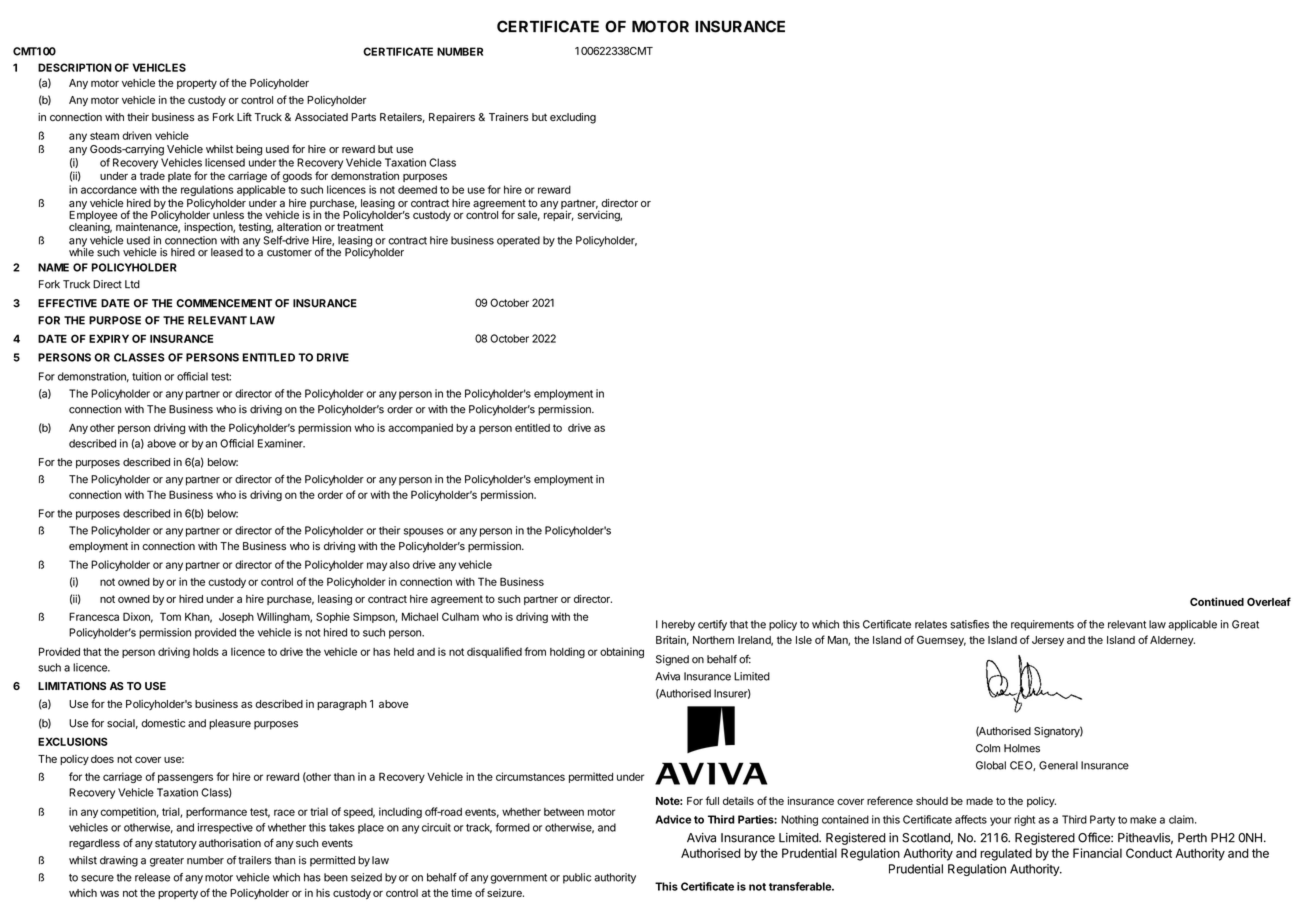 The height and width of the screenshot is (924, 1307). What do you see at coordinates (1097, 853) in the screenshot?
I see `Financial` at bounding box center [1097, 853].
